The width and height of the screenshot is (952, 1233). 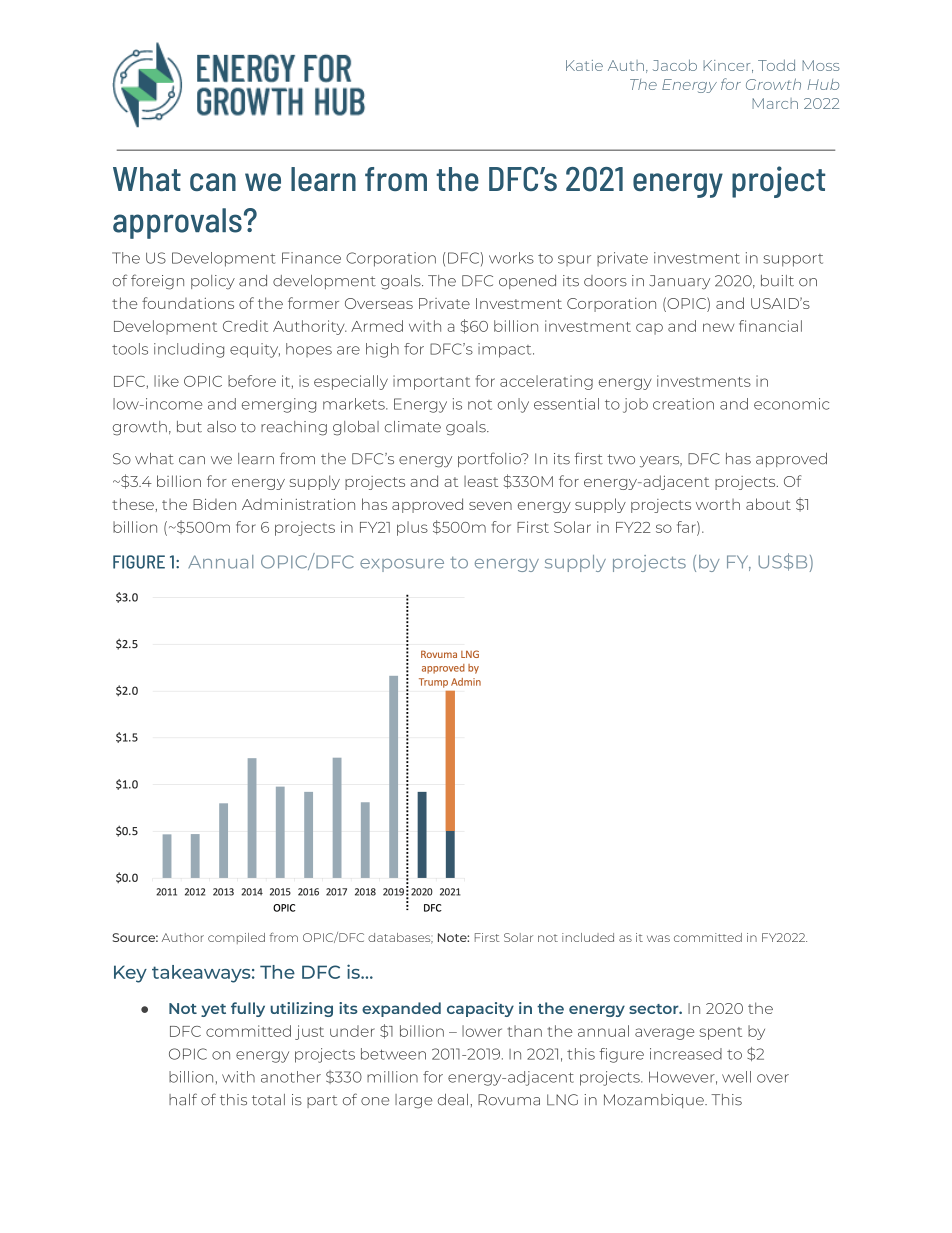 What do you see at coordinates (791, 404) in the screenshot?
I see `economic` at bounding box center [791, 404].
